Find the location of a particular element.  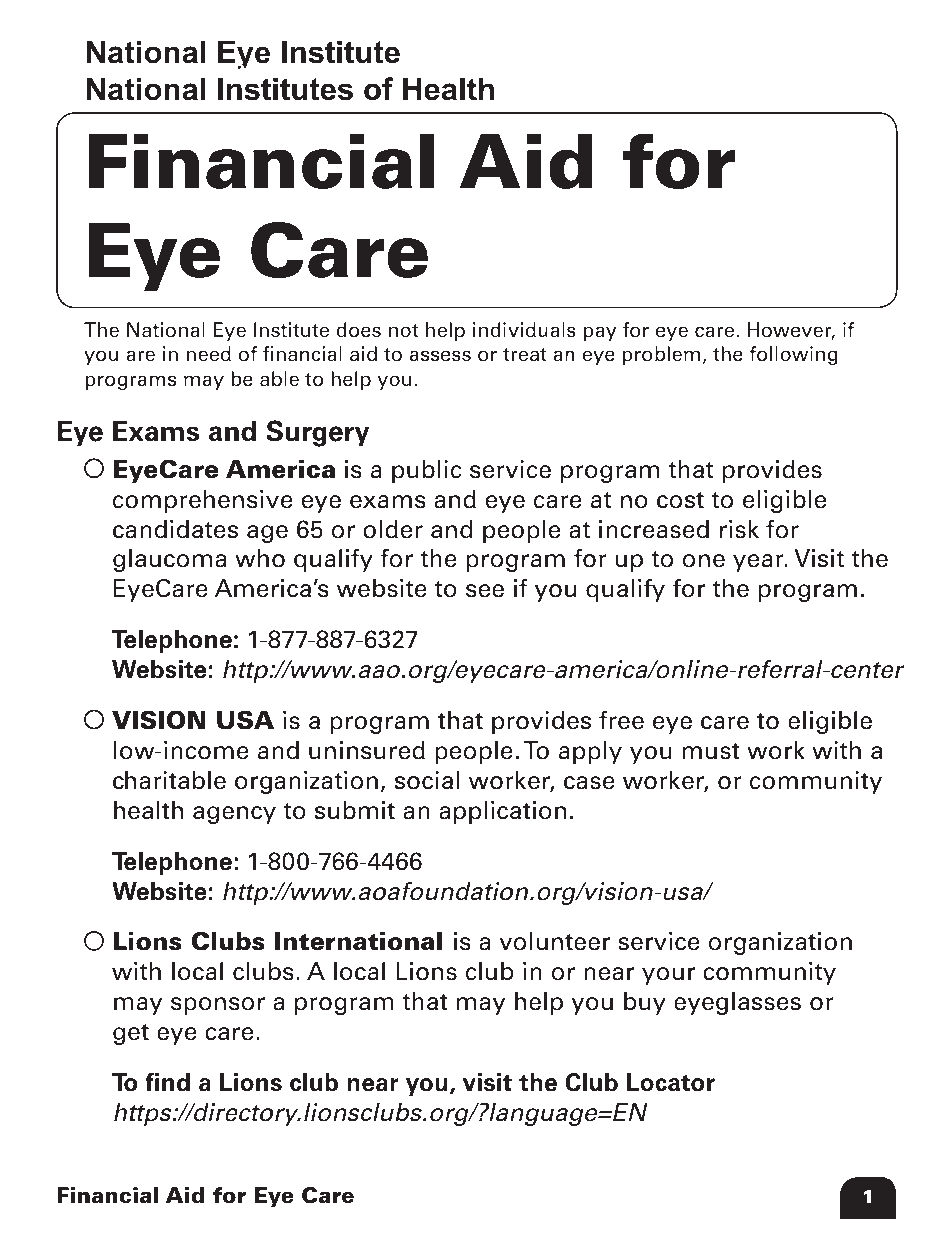

your is located at coordinates (668, 976).
